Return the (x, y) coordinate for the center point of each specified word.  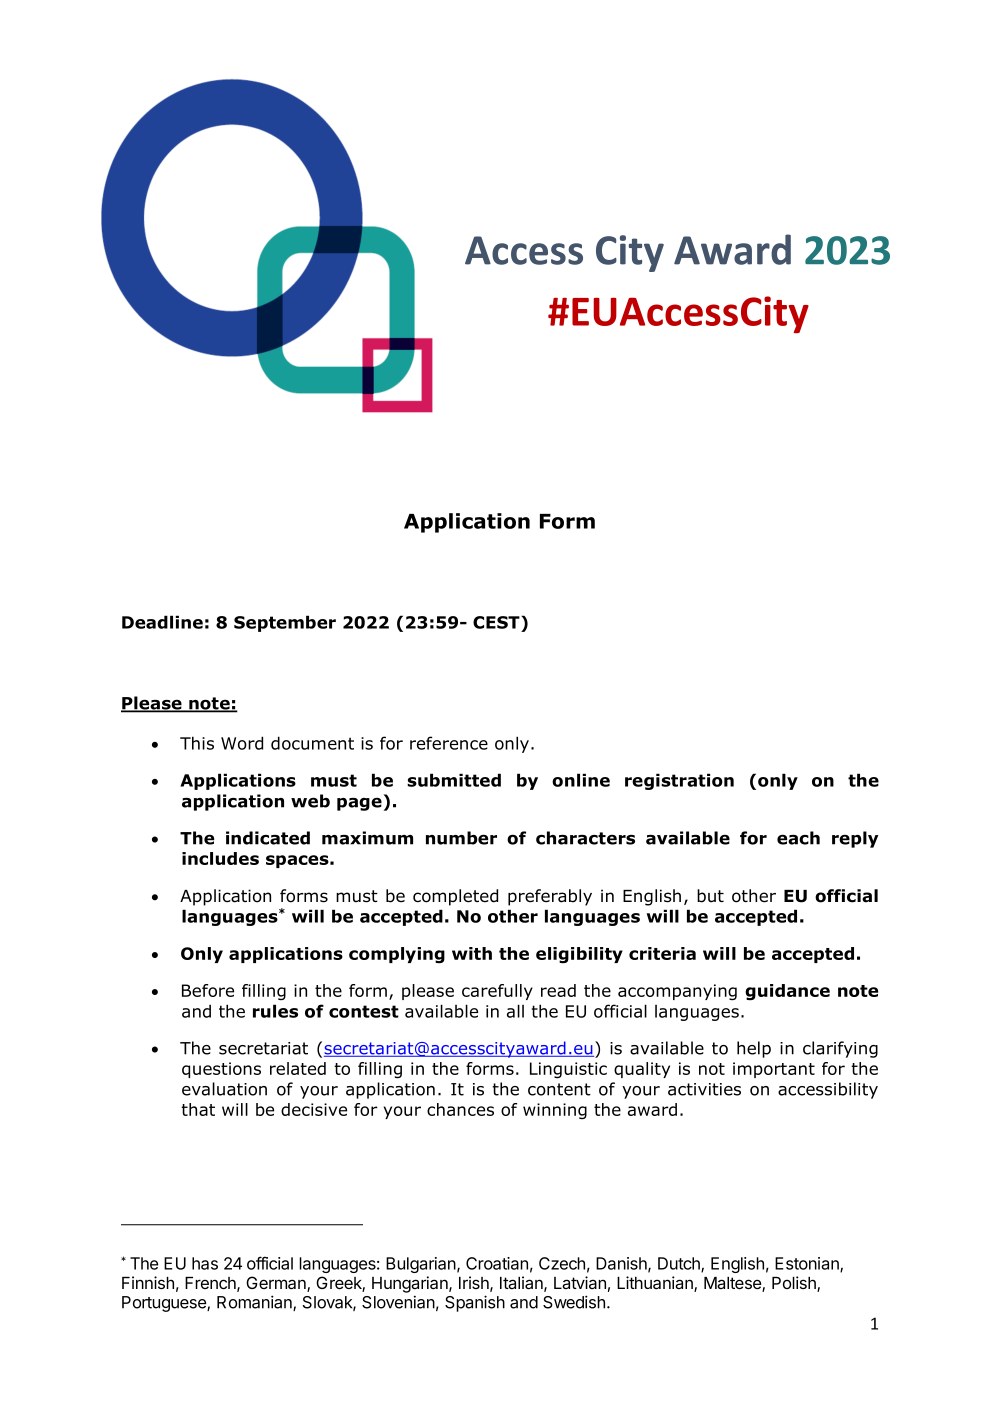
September (285, 623)
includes (220, 858)
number (461, 838)
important (774, 1070)
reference (449, 743)
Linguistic (568, 1070)
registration (679, 781)
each (798, 838)
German (277, 1284)
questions (221, 1070)
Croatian (497, 1263)
